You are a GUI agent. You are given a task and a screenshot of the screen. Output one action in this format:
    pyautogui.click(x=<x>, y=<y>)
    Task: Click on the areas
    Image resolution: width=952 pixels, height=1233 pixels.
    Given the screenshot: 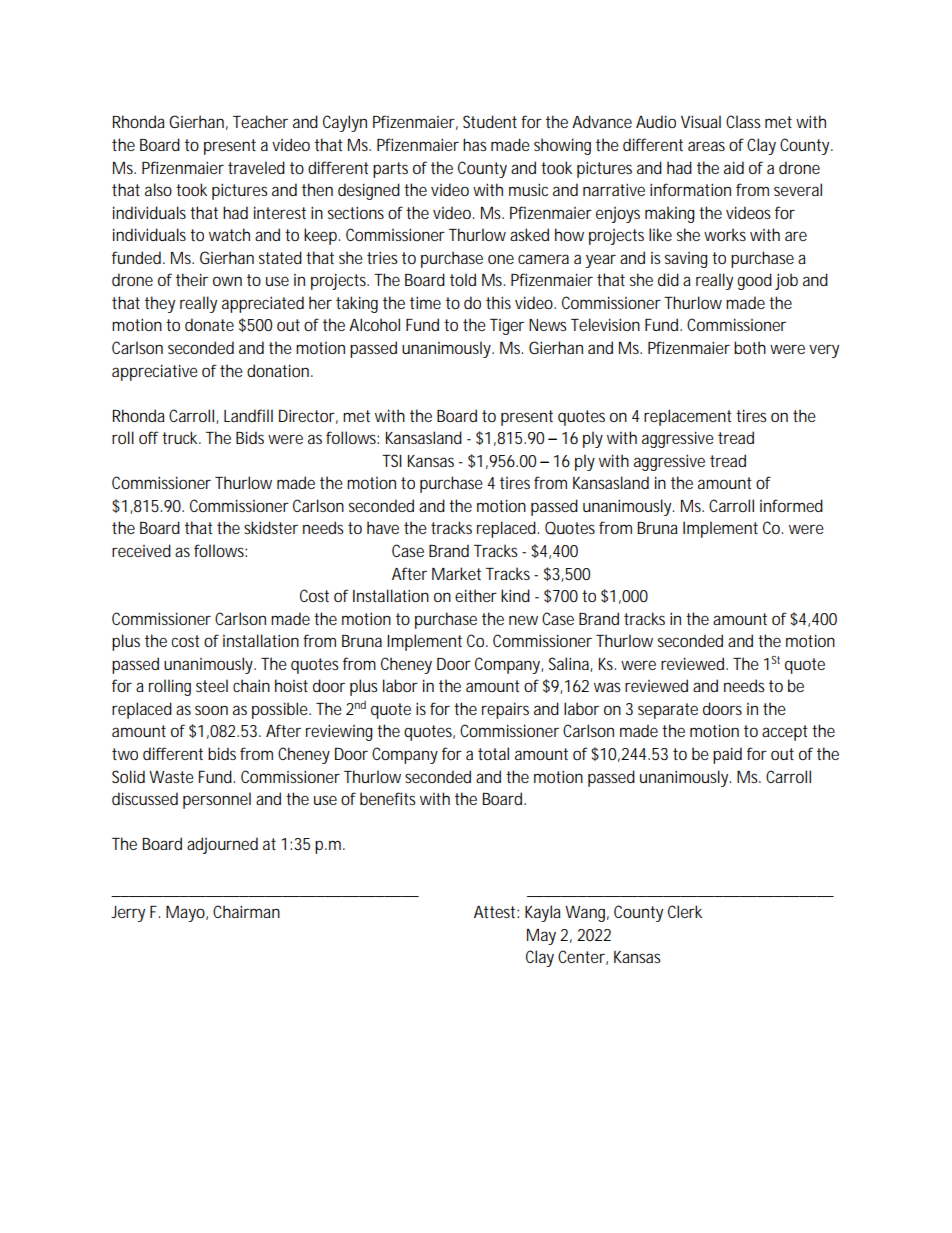 What is the action you would take?
    pyautogui.click(x=706, y=146)
